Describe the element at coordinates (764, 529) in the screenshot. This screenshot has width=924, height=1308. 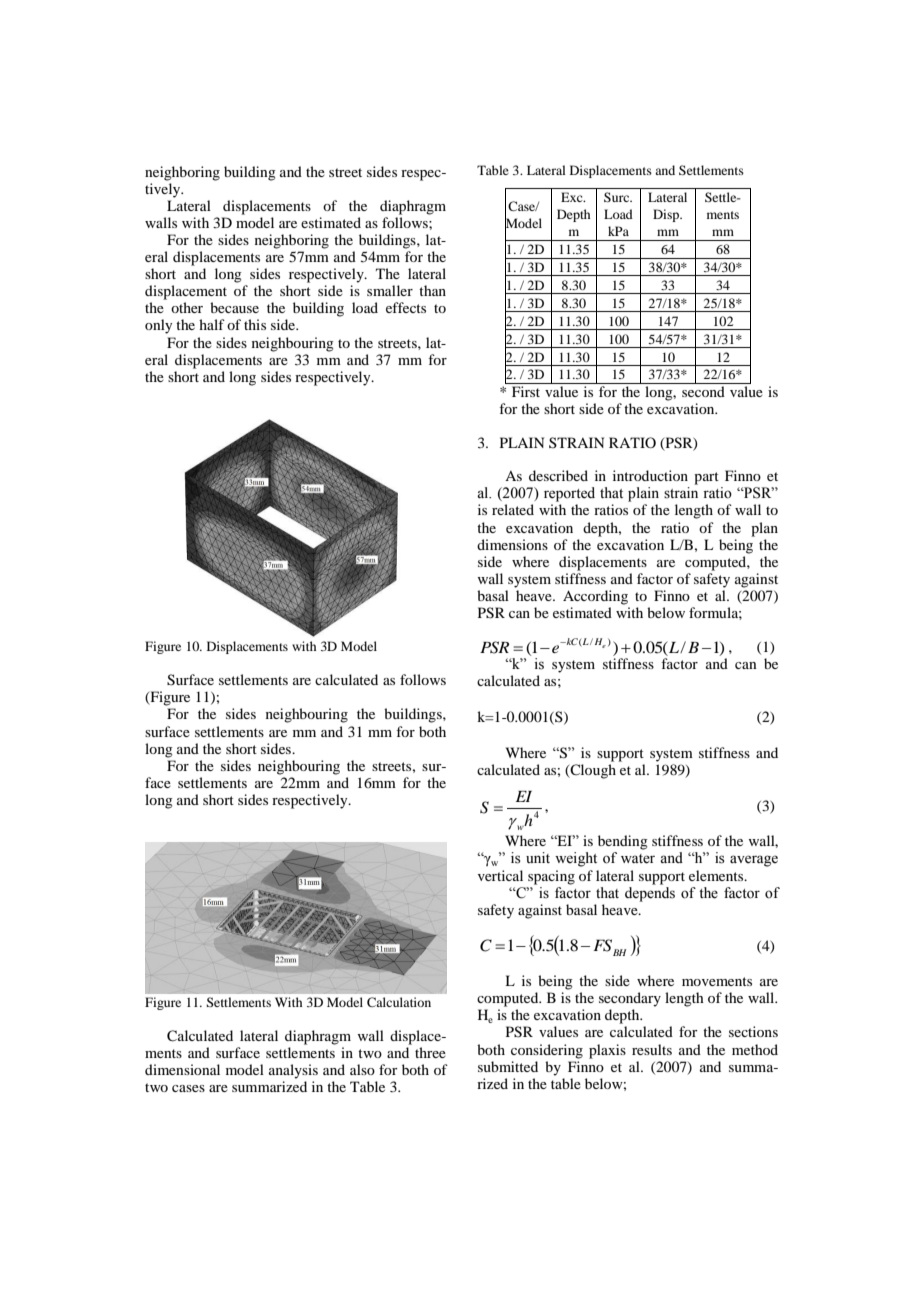
I see `plan` at that location.
